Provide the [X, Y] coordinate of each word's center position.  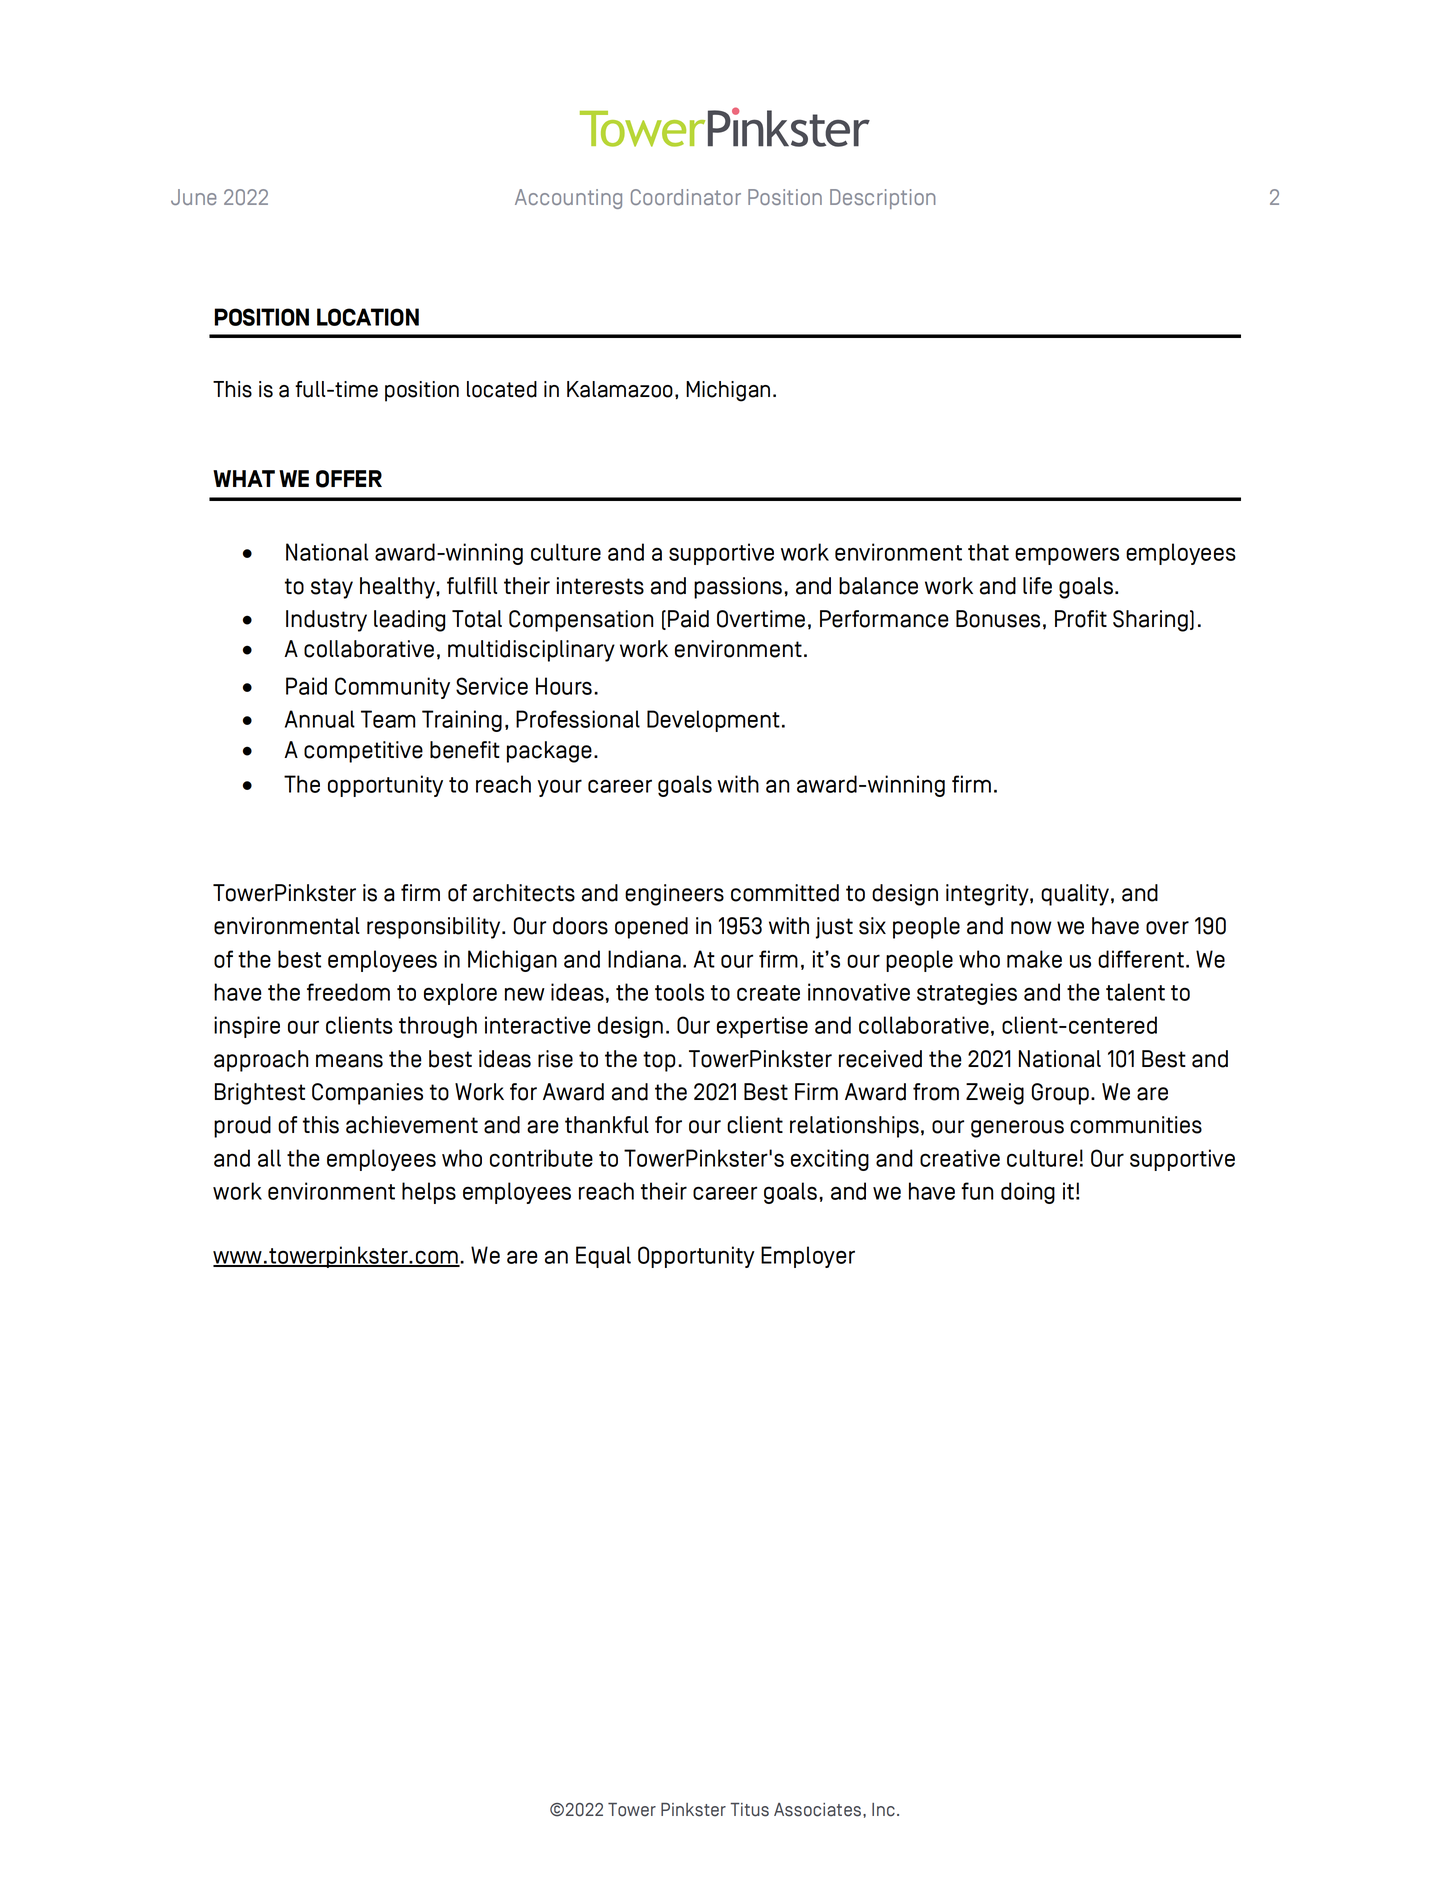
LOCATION [368, 317]
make [1034, 959]
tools [679, 992]
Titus [749, 1810]
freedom [348, 992]
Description [882, 199]
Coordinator [686, 197]
